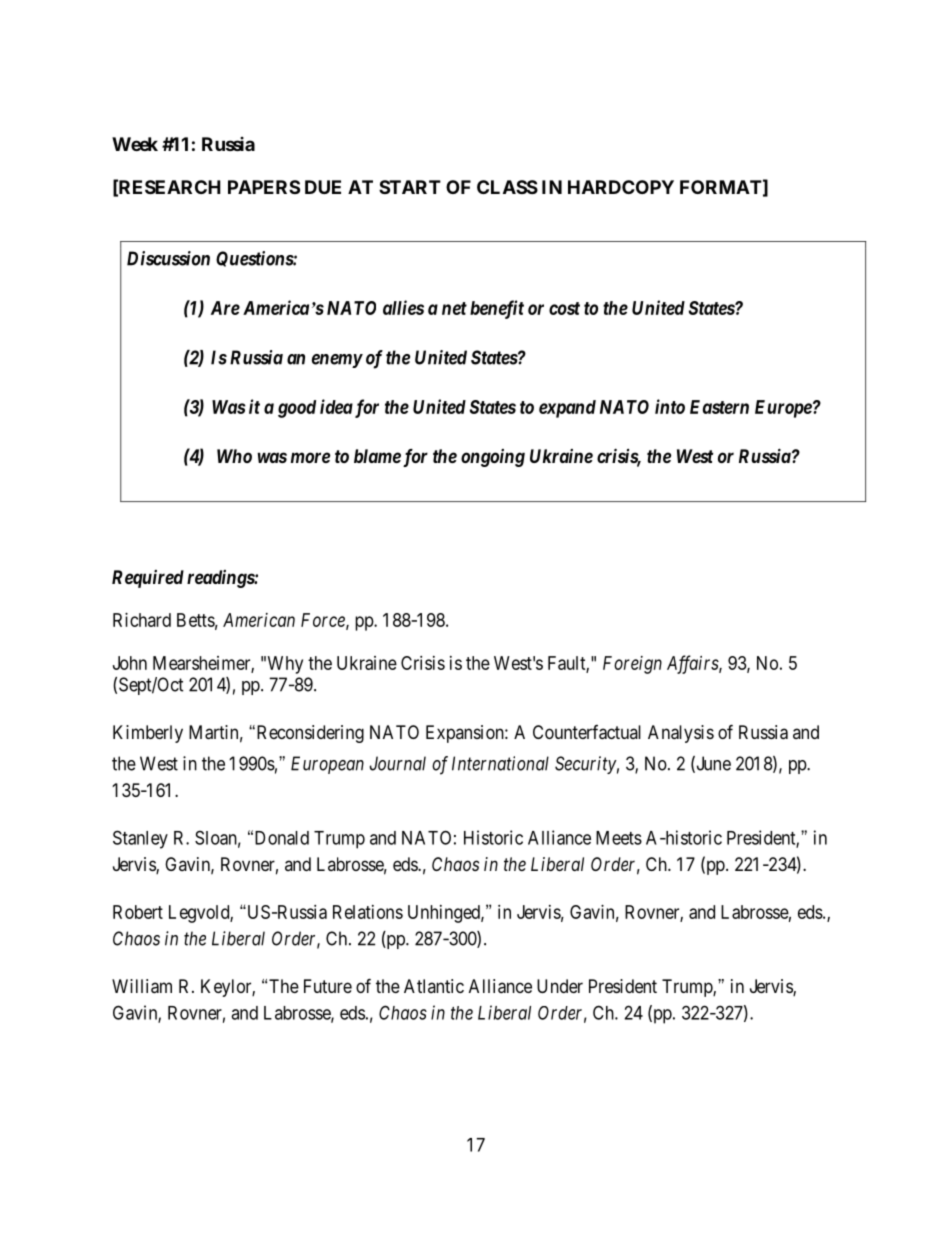 The height and width of the screenshot is (1233, 952). What do you see at coordinates (264, 187) in the screenshot?
I see `PAPERS` at bounding box center [264, 187].
